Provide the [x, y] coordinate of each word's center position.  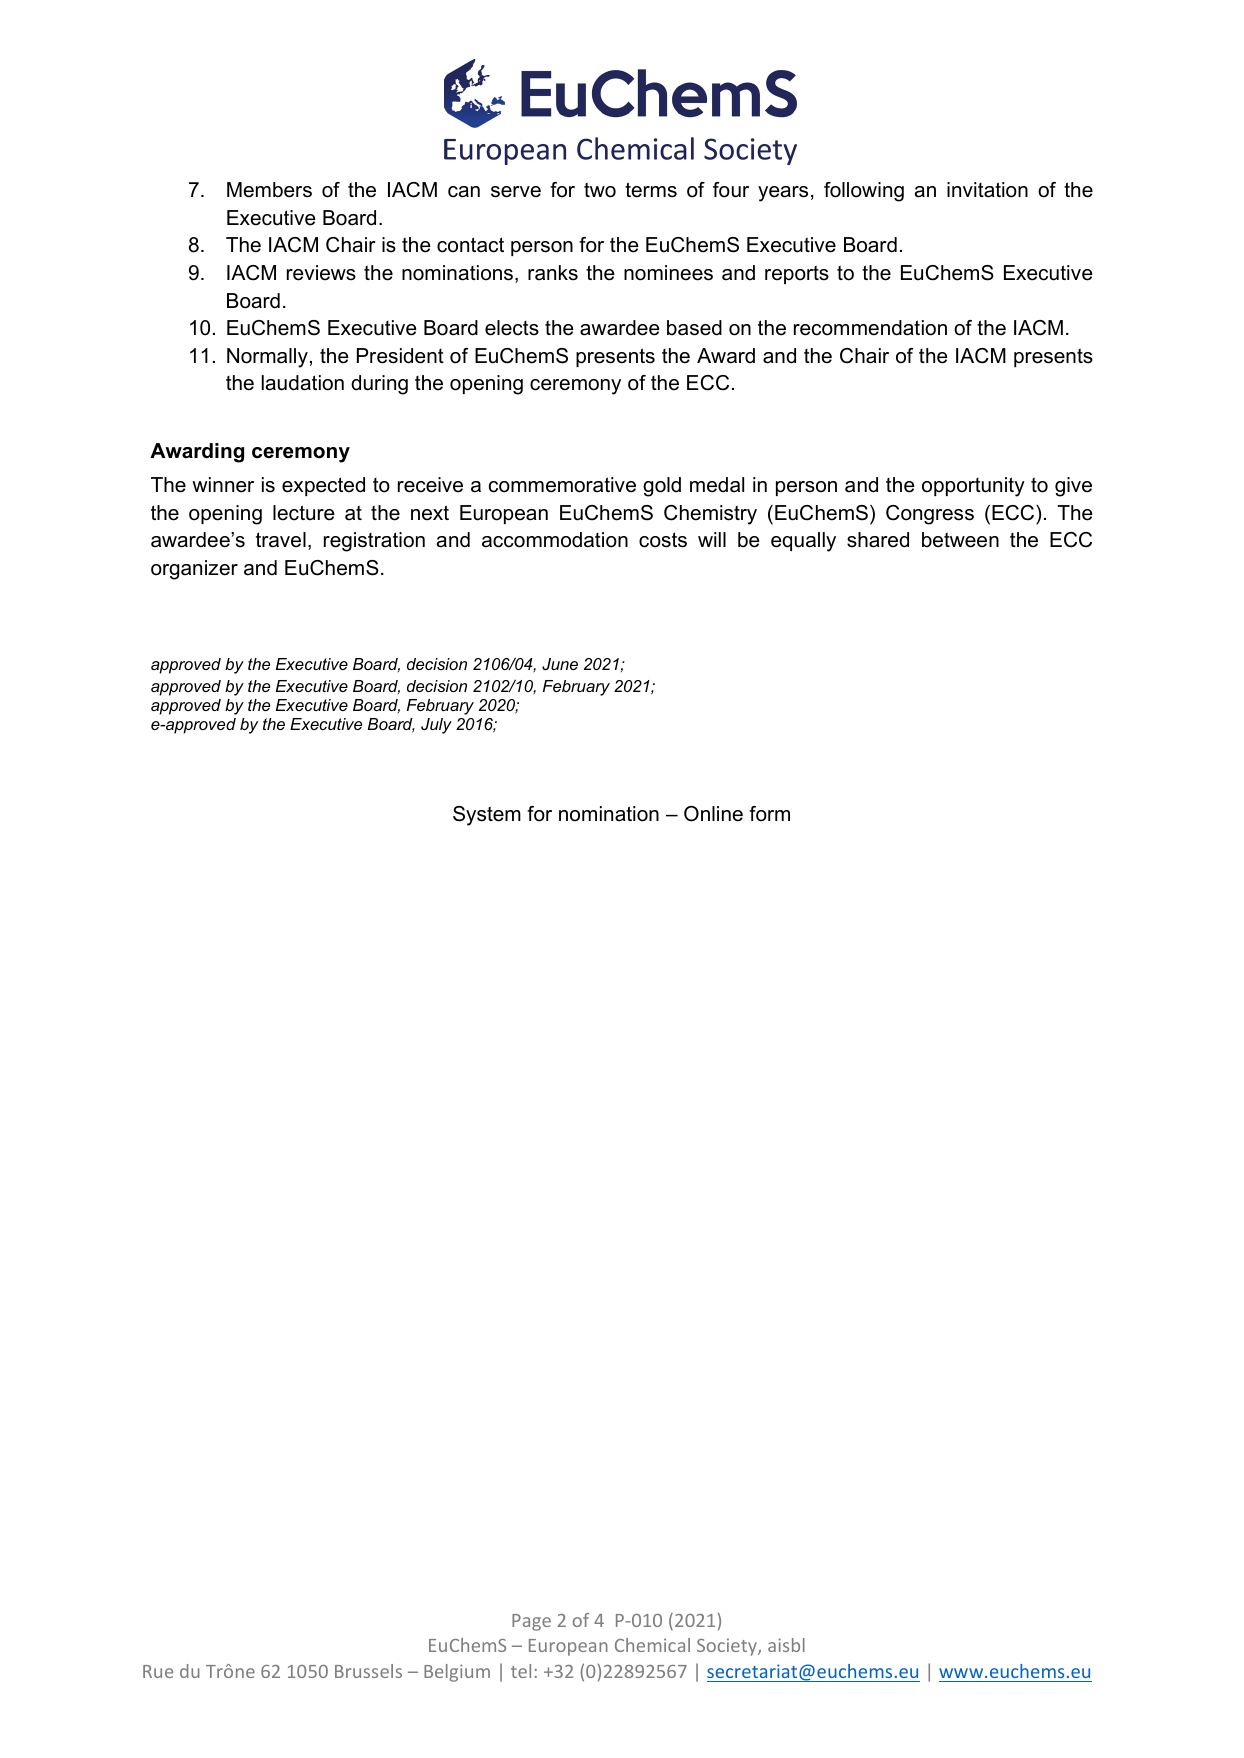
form [769, 814]
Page [531, 1622]
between [960, 540]
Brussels [368, 1671]
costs [663, 540]
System [487, 816]
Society [728, 1647]
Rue [158, 1671]
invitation [987, 190]
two [600, 190]
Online [713, 814]
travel [281, 540]
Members [269, 190]
